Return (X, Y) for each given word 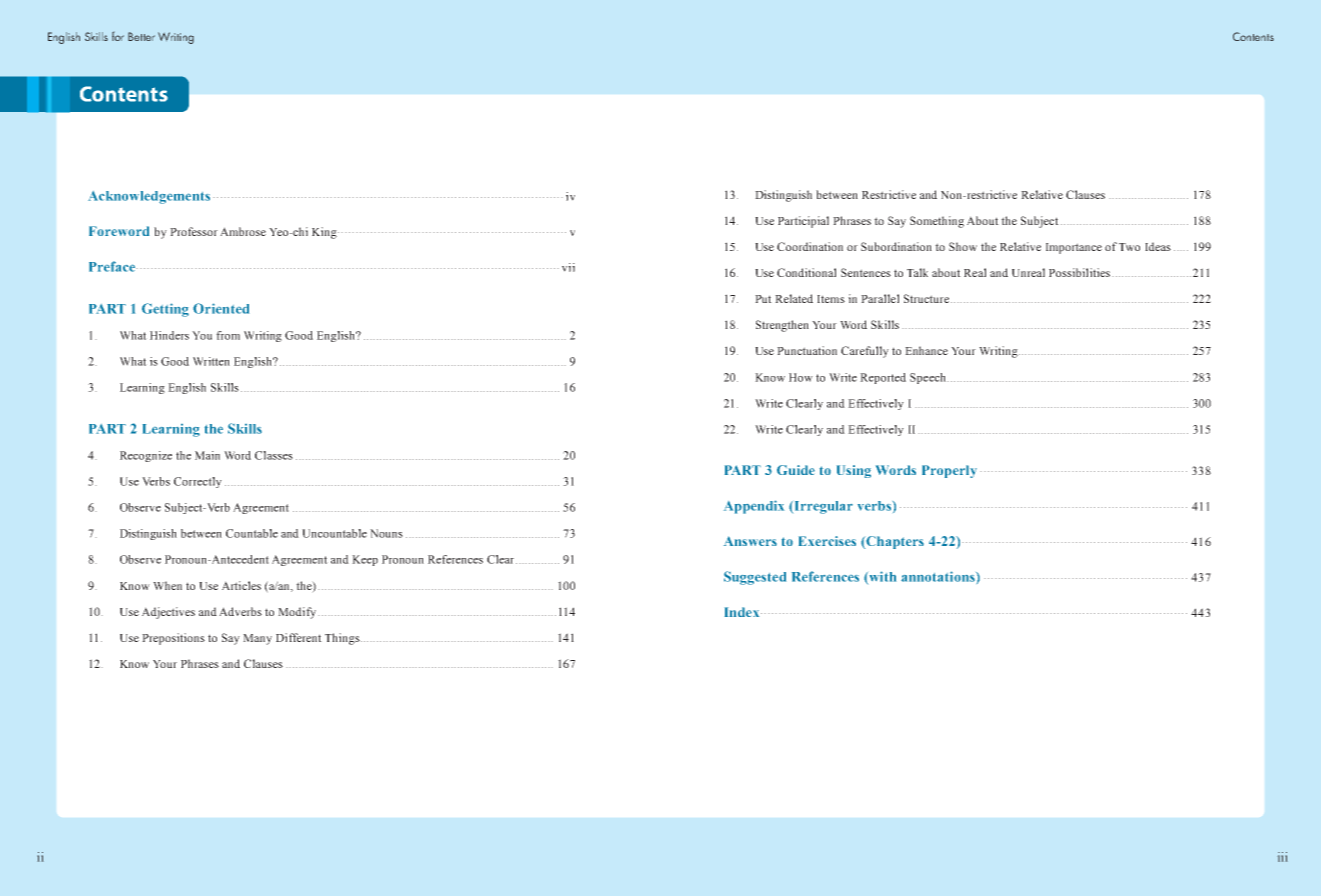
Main (207, 455)
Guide (796, 470)
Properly (949, 471)
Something (937, 222)
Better (141, 36)
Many (257, 639)
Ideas (1158, 246)
